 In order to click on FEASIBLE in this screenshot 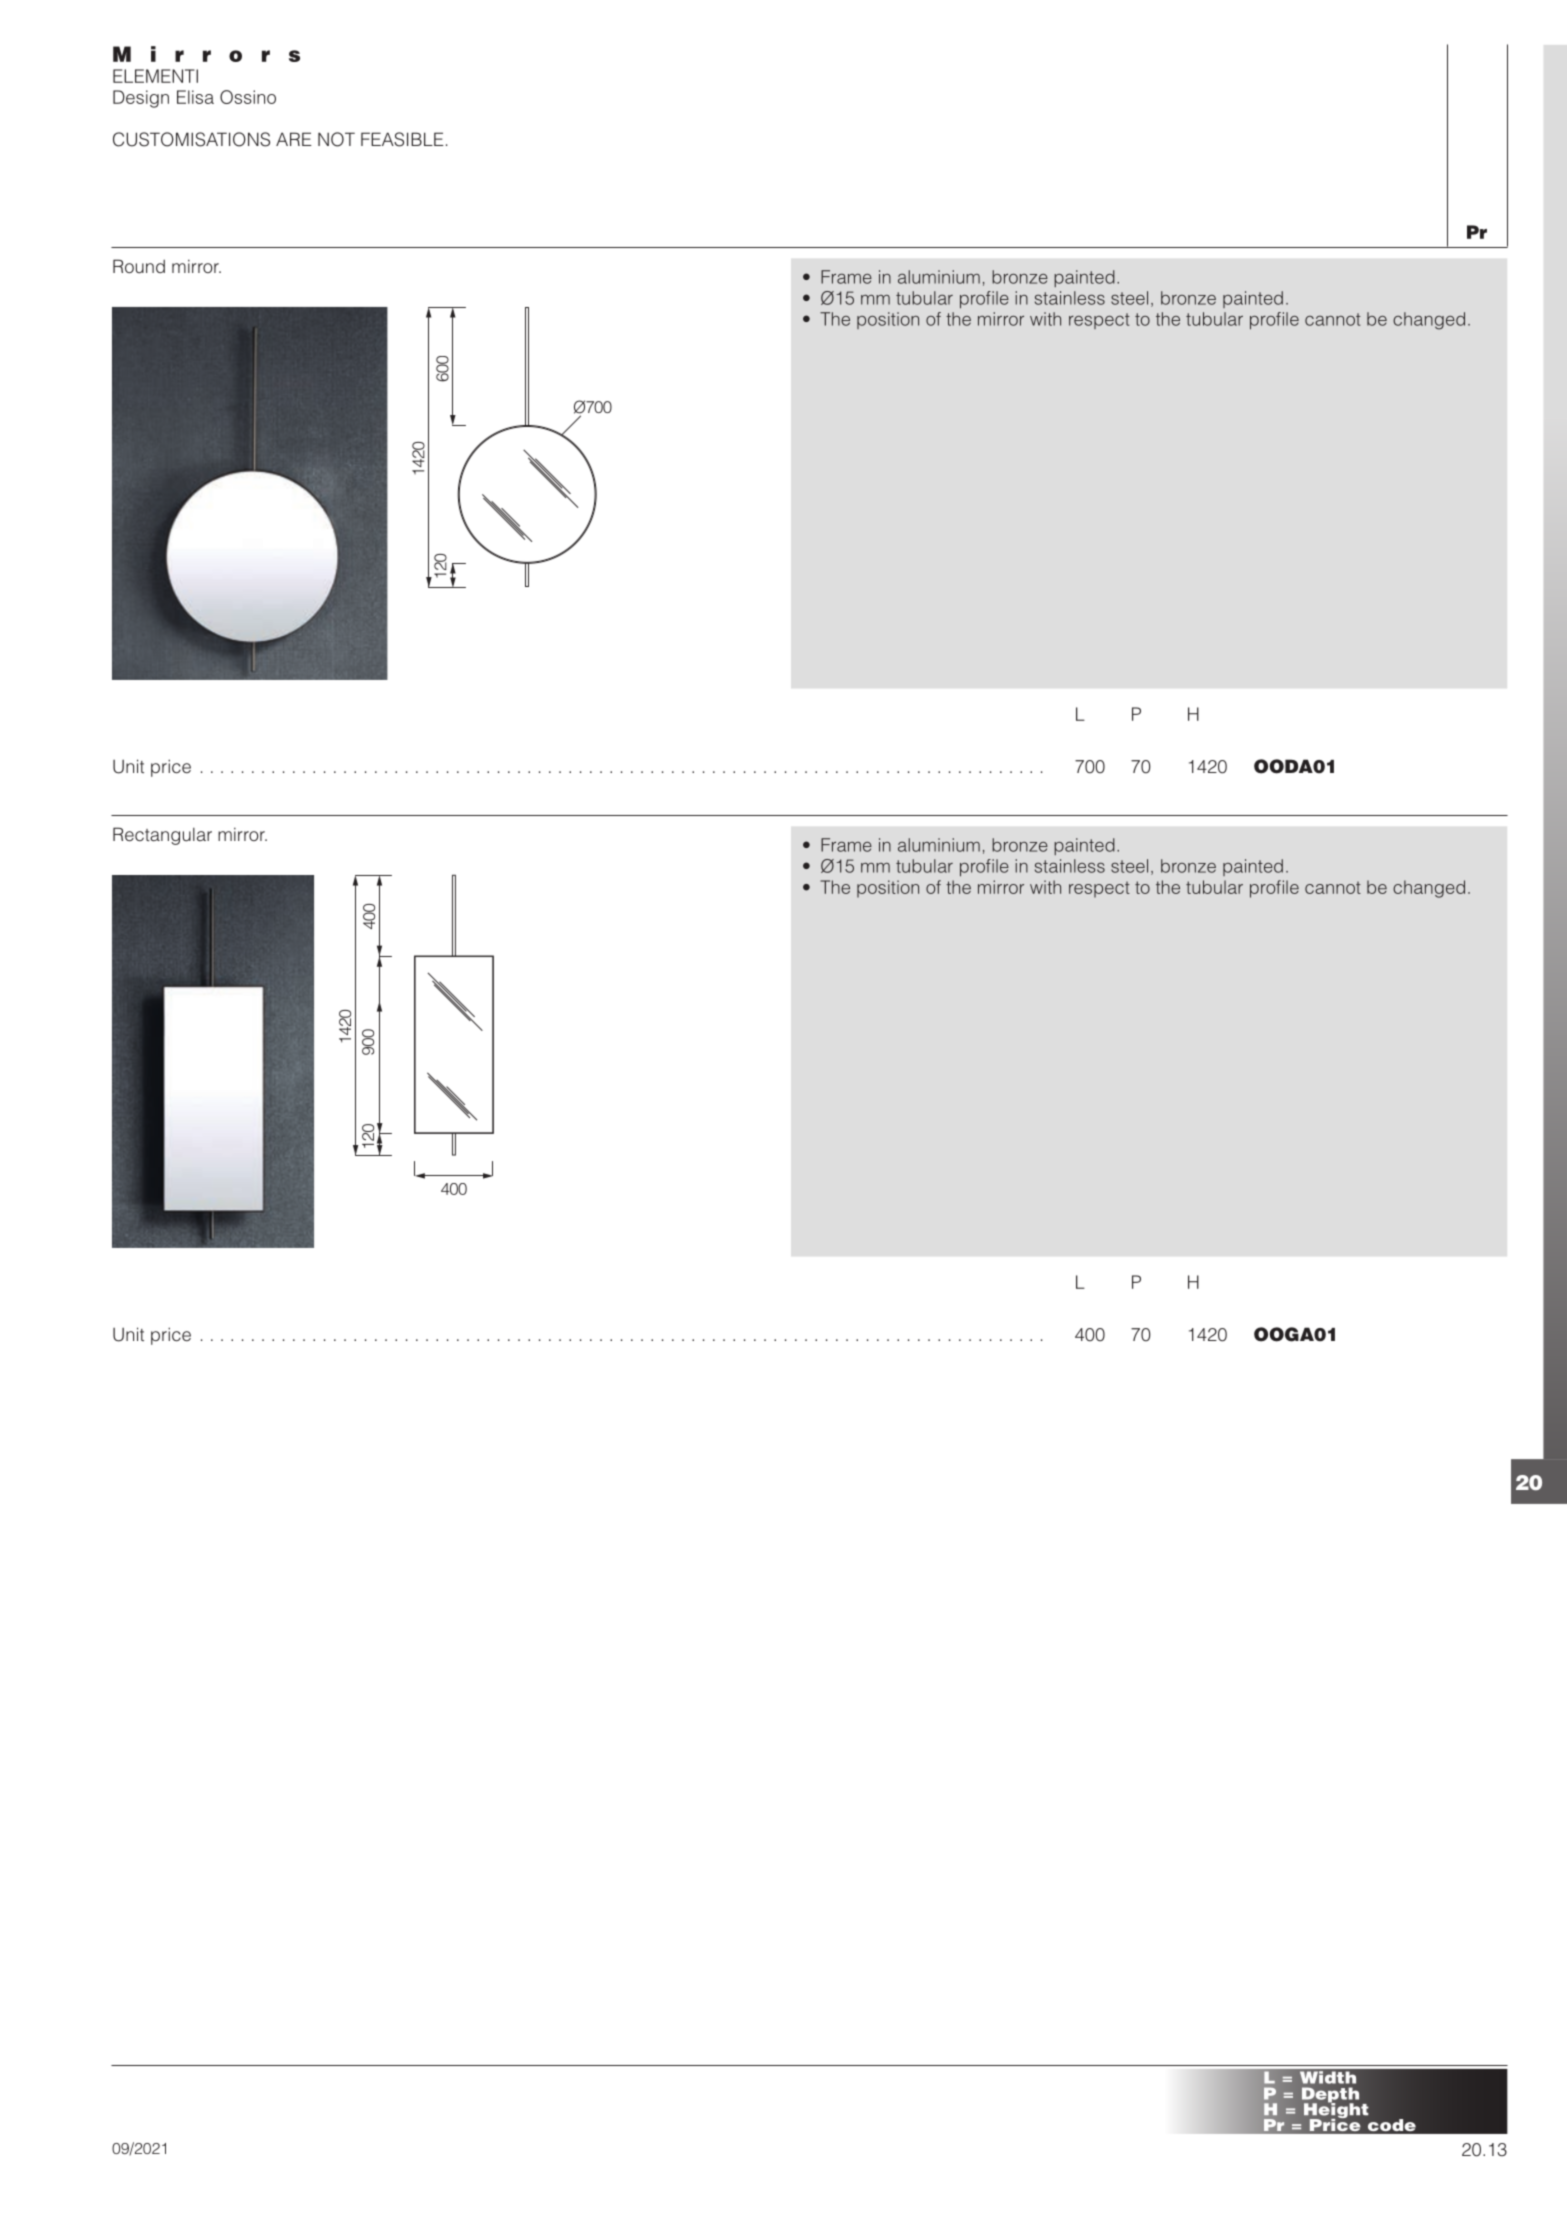, I will do `click(402, 139)`.
